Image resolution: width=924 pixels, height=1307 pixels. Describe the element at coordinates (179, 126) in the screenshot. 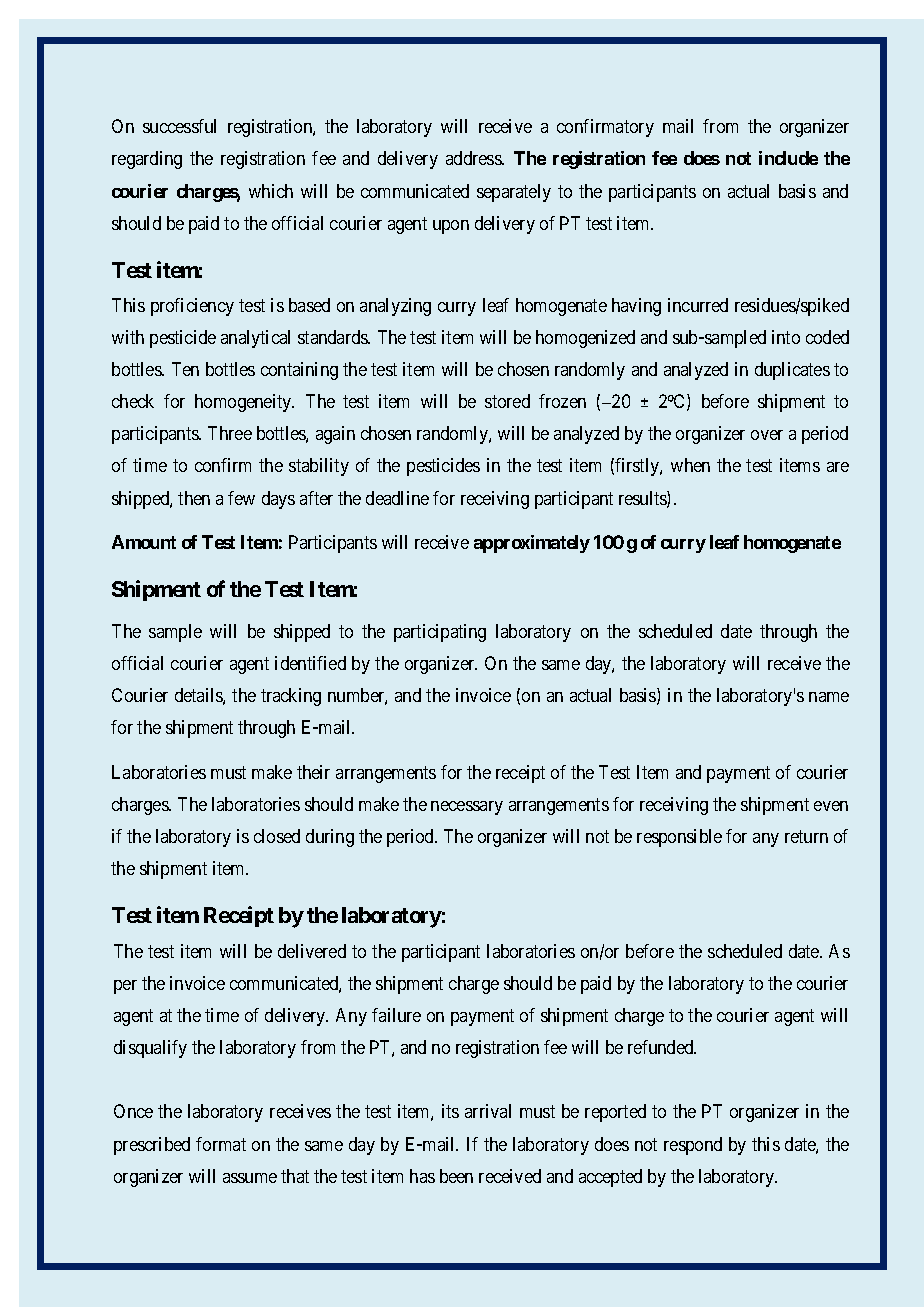

I see `successful` at that location.
